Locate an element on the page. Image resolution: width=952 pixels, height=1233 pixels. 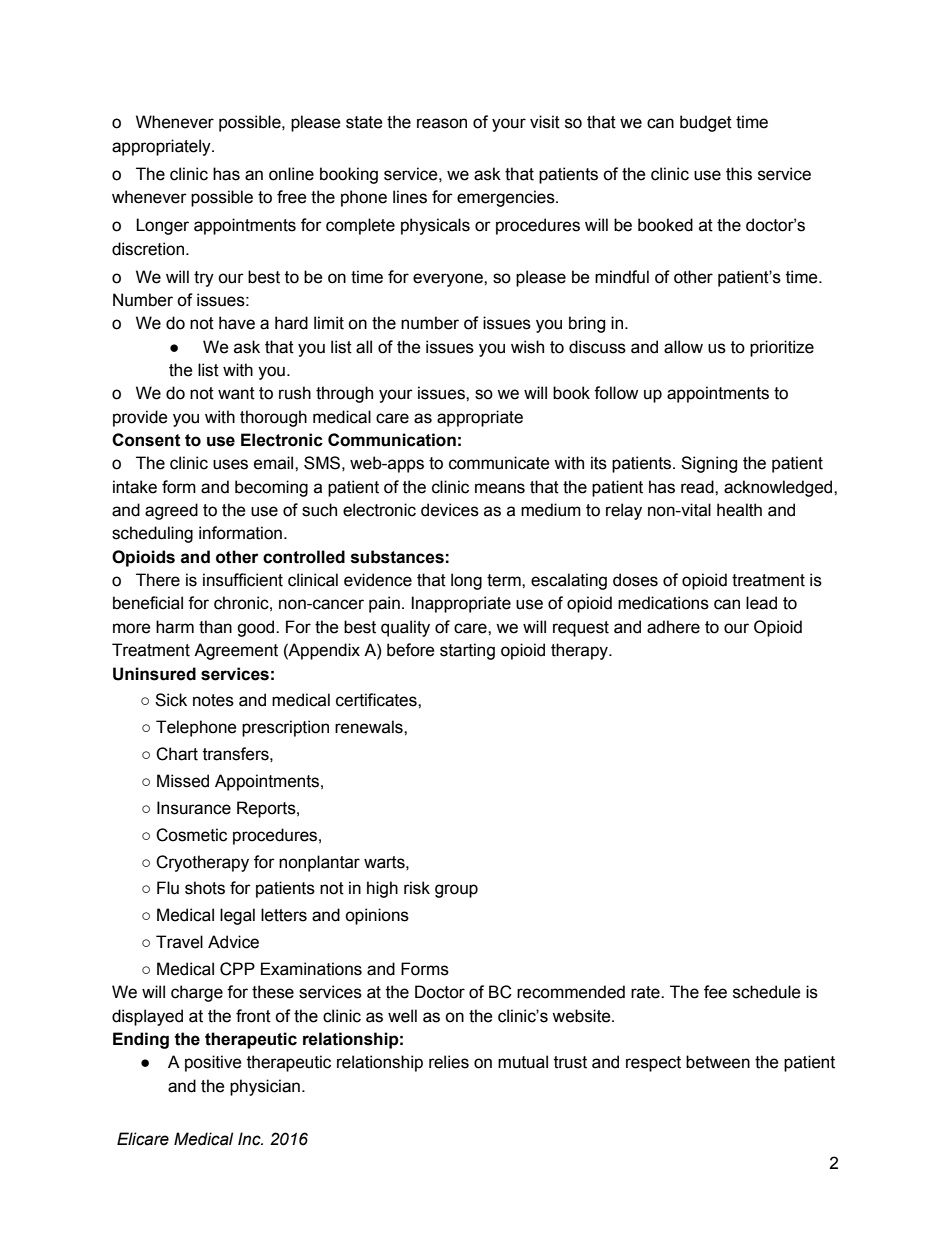
starting is located at coordinates (467, 651).
